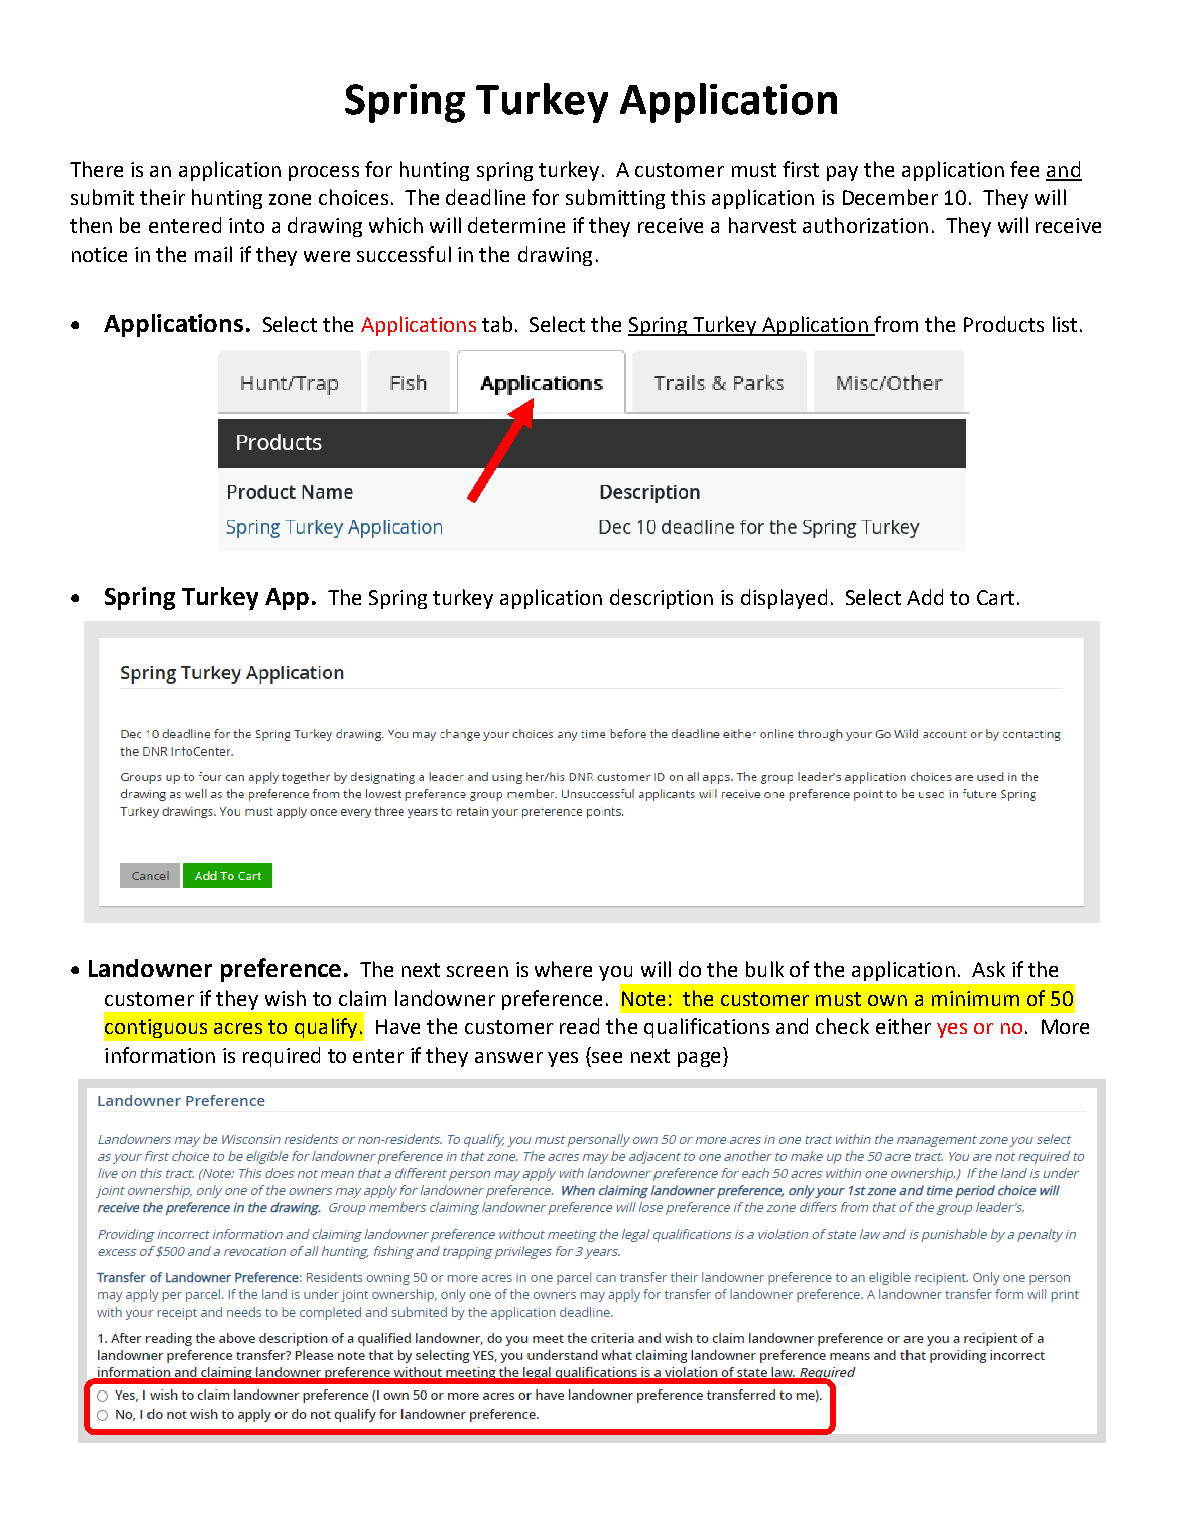  Describe the element at coordinates (497, 324) in the screenshot. I see `tab` at that location.
